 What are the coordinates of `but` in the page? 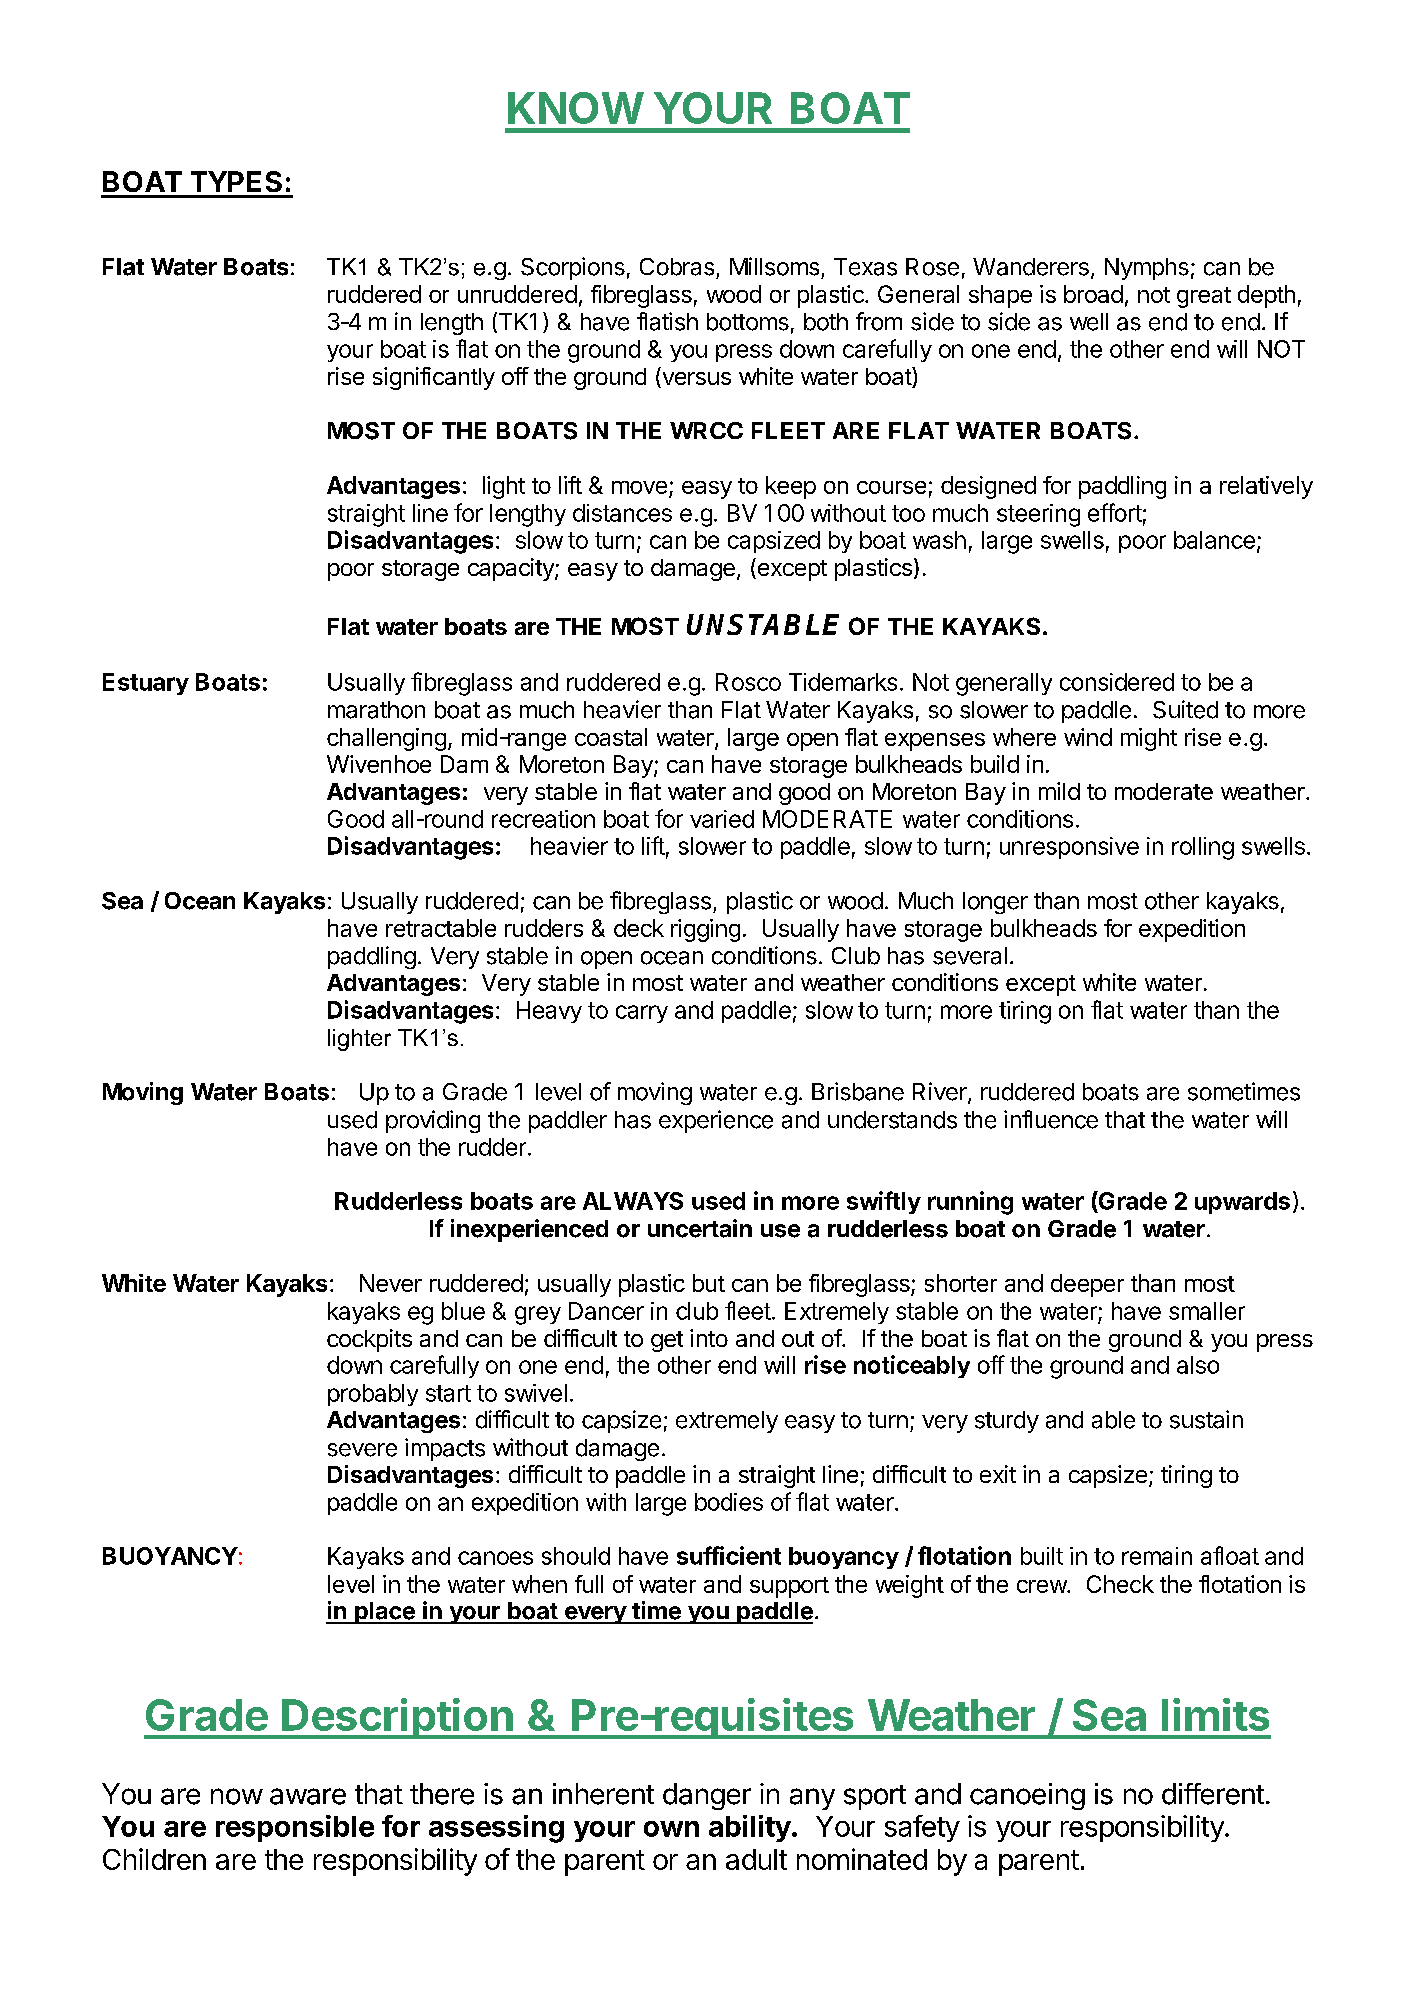 It's located at (709, 1283).
